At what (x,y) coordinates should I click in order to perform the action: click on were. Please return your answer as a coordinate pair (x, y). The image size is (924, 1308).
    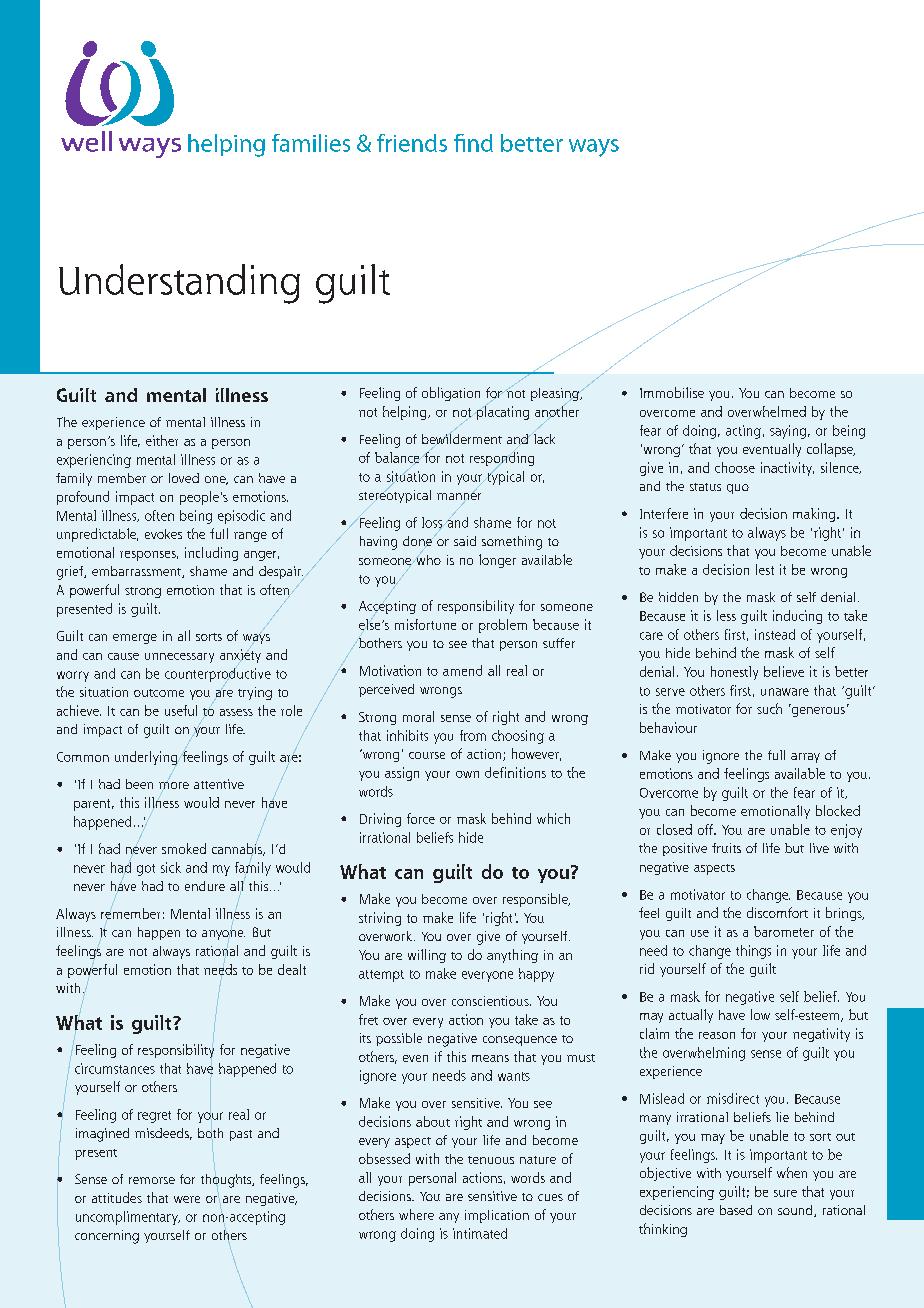
    Looking at the image, I should click on (187, 1199).
